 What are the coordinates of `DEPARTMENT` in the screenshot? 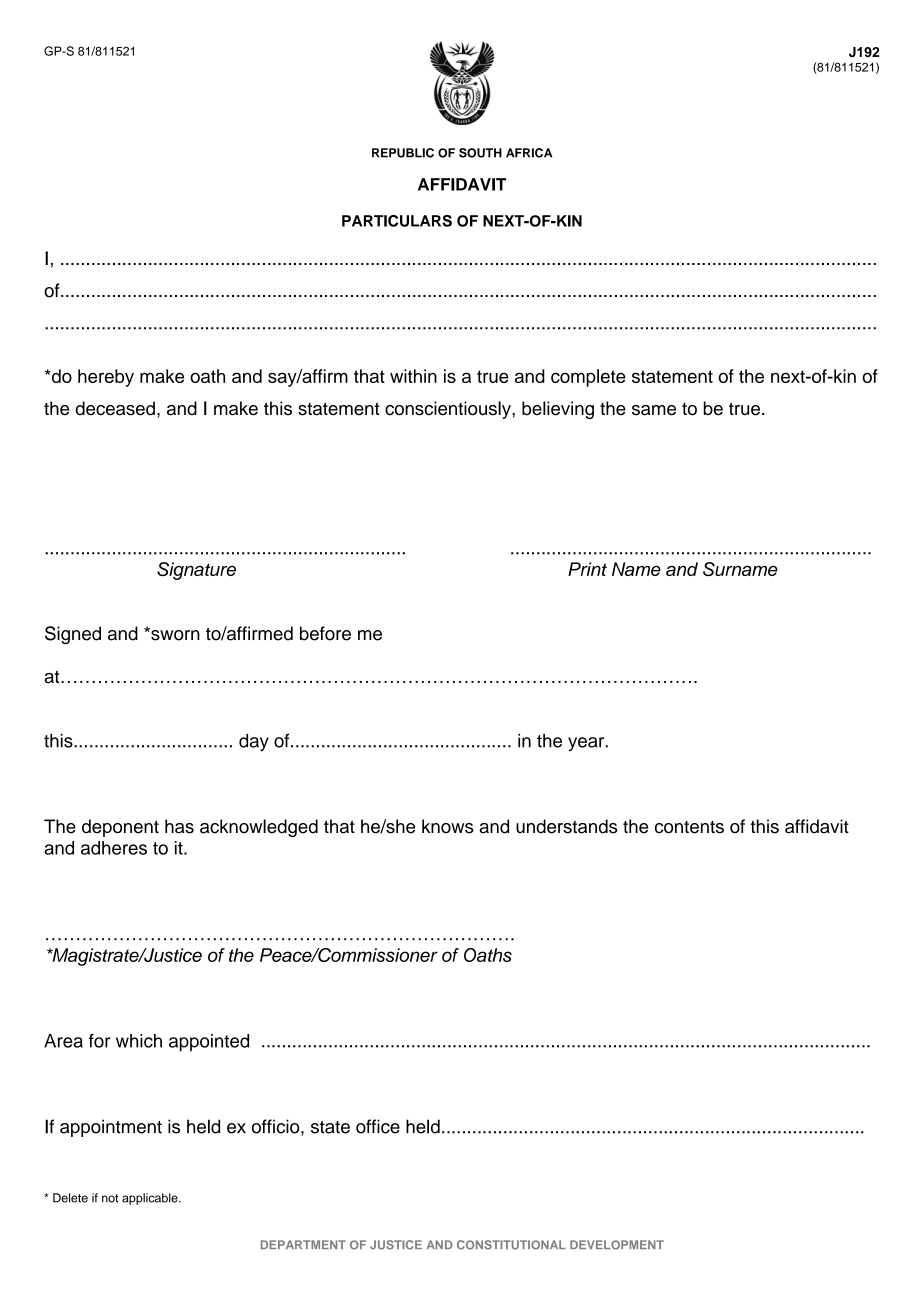 It's located at (303, 1244).
